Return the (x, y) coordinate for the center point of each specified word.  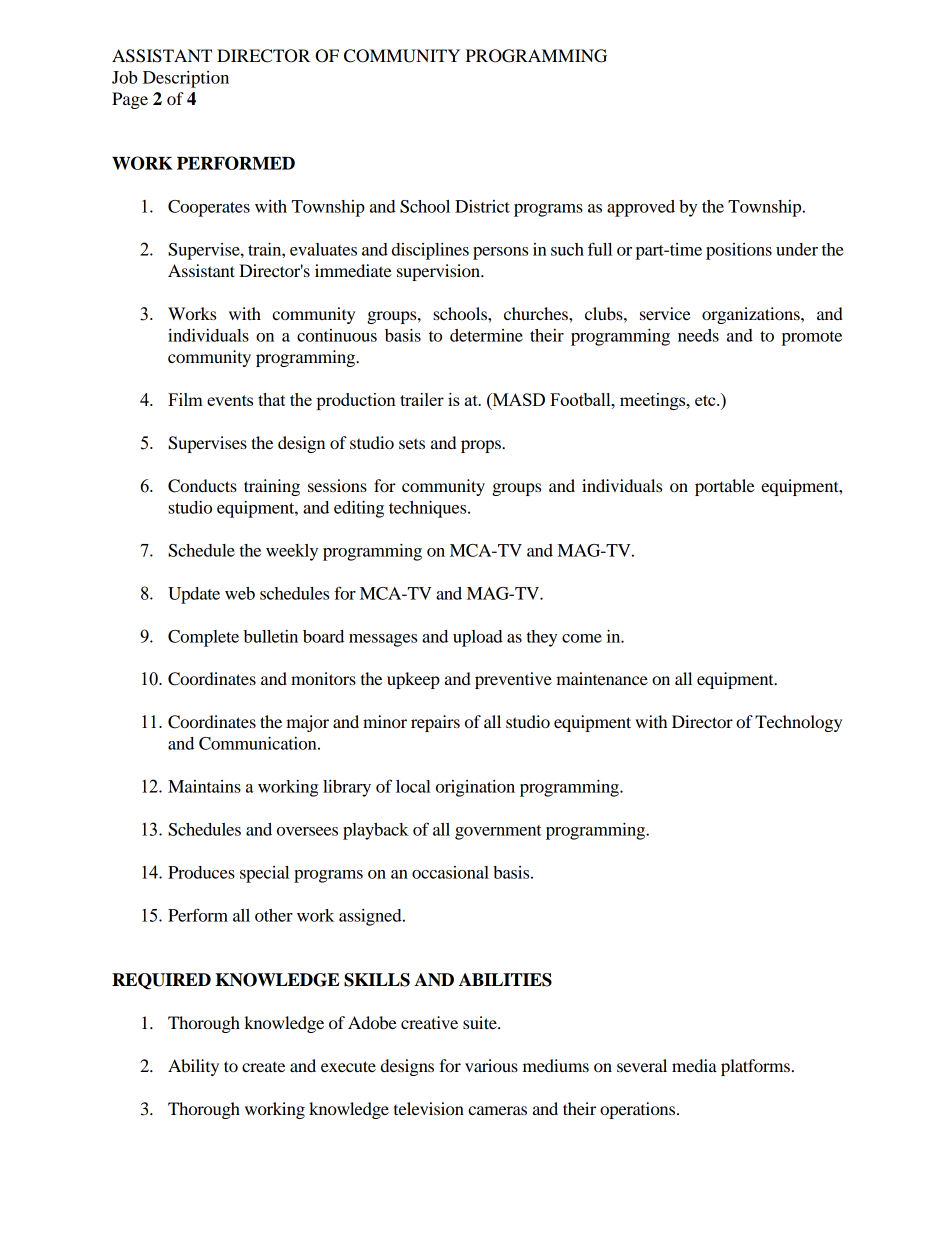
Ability (193, 1067)
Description (186, 79)
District (482, 206)
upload (478, 638)
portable (725, 487)
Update (194, 595)
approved (641, 208)
